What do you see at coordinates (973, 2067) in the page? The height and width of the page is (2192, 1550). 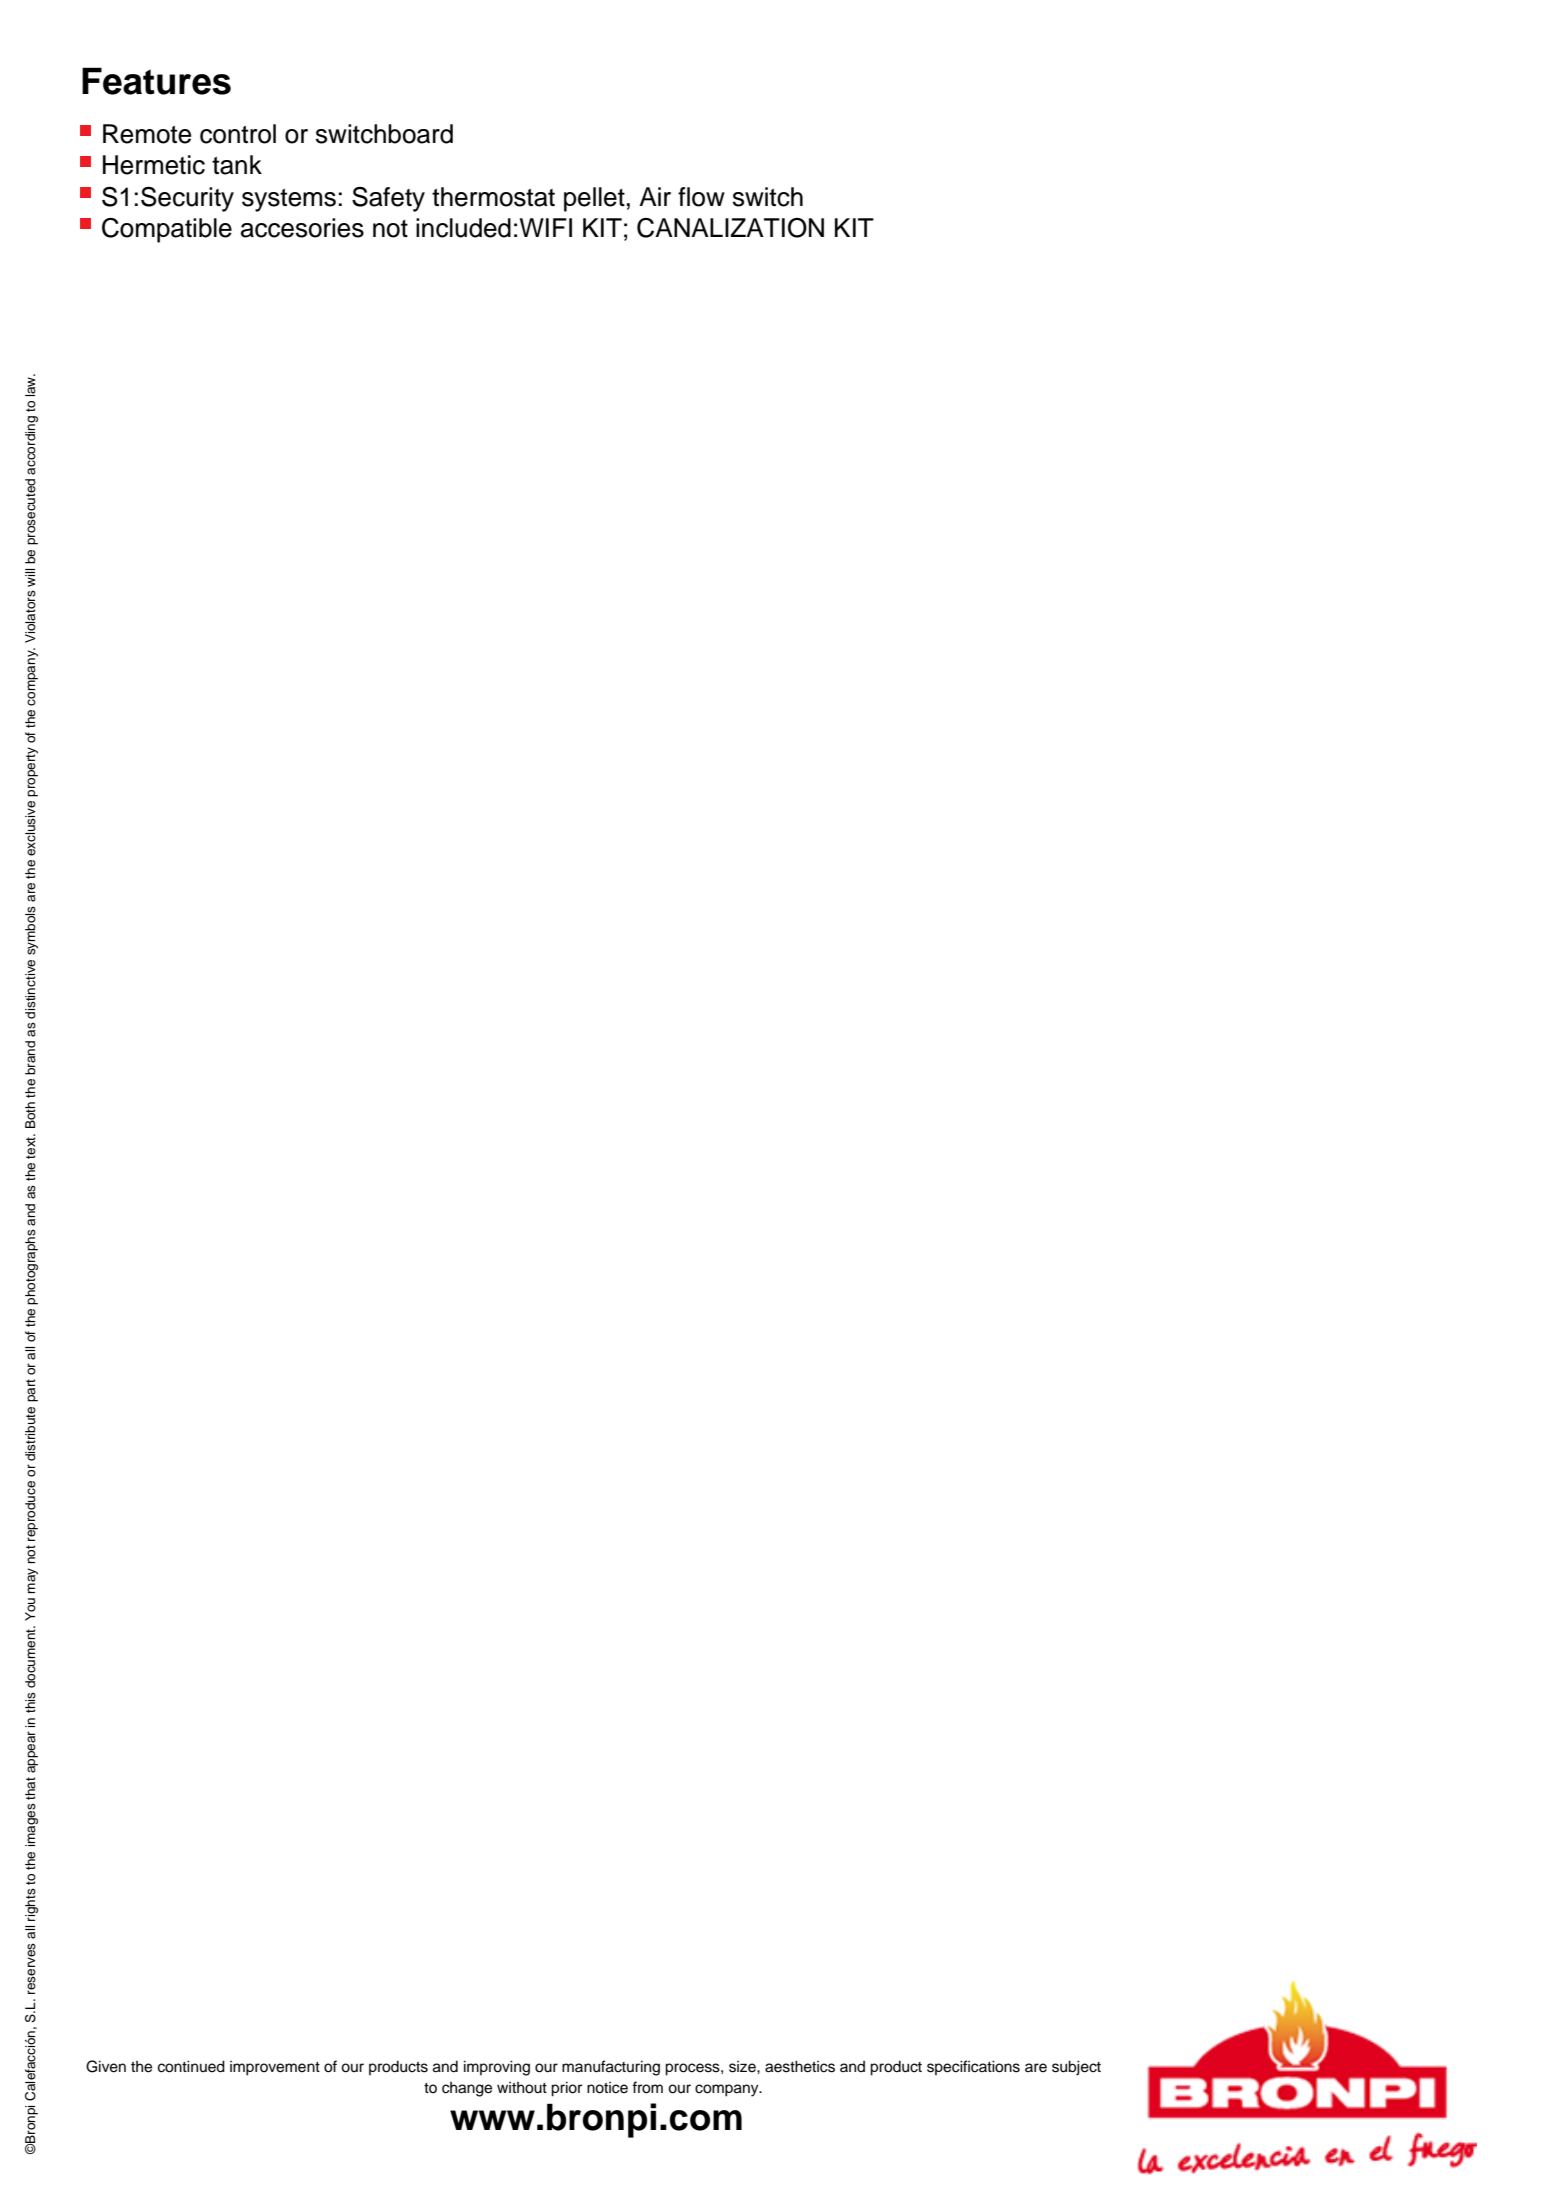 I see `specifications` at bounding box center [973, 2067].
